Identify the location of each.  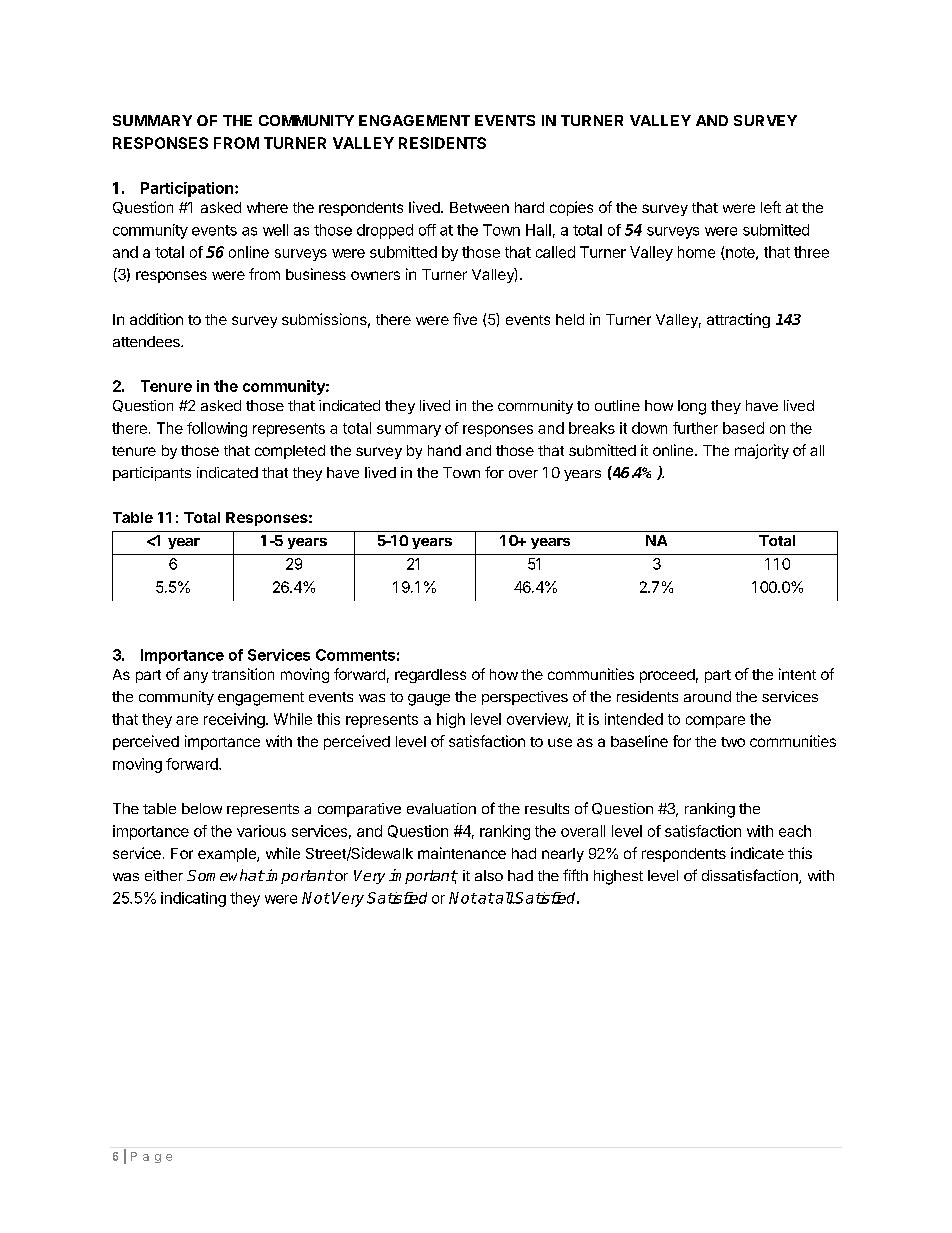
(795, 831).
